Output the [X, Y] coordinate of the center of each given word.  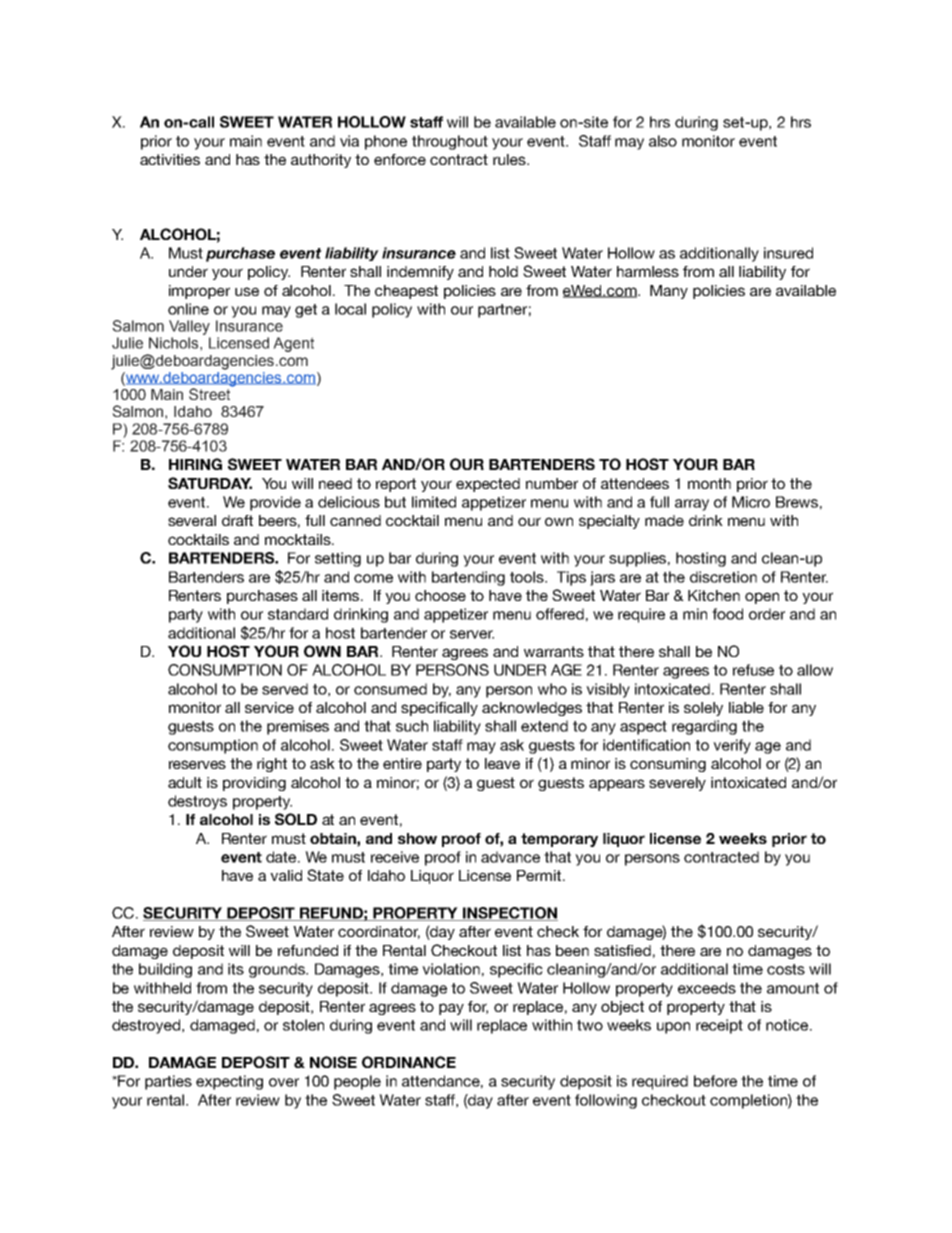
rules [510, 159]
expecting [229, 1082]
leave [502, 763]
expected [488, 485]
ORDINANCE [409, 1062]
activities [170, 159]
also [663, 141]
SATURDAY [210, 483]
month [709, 483]
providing [254, 784]
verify [732, 746]
